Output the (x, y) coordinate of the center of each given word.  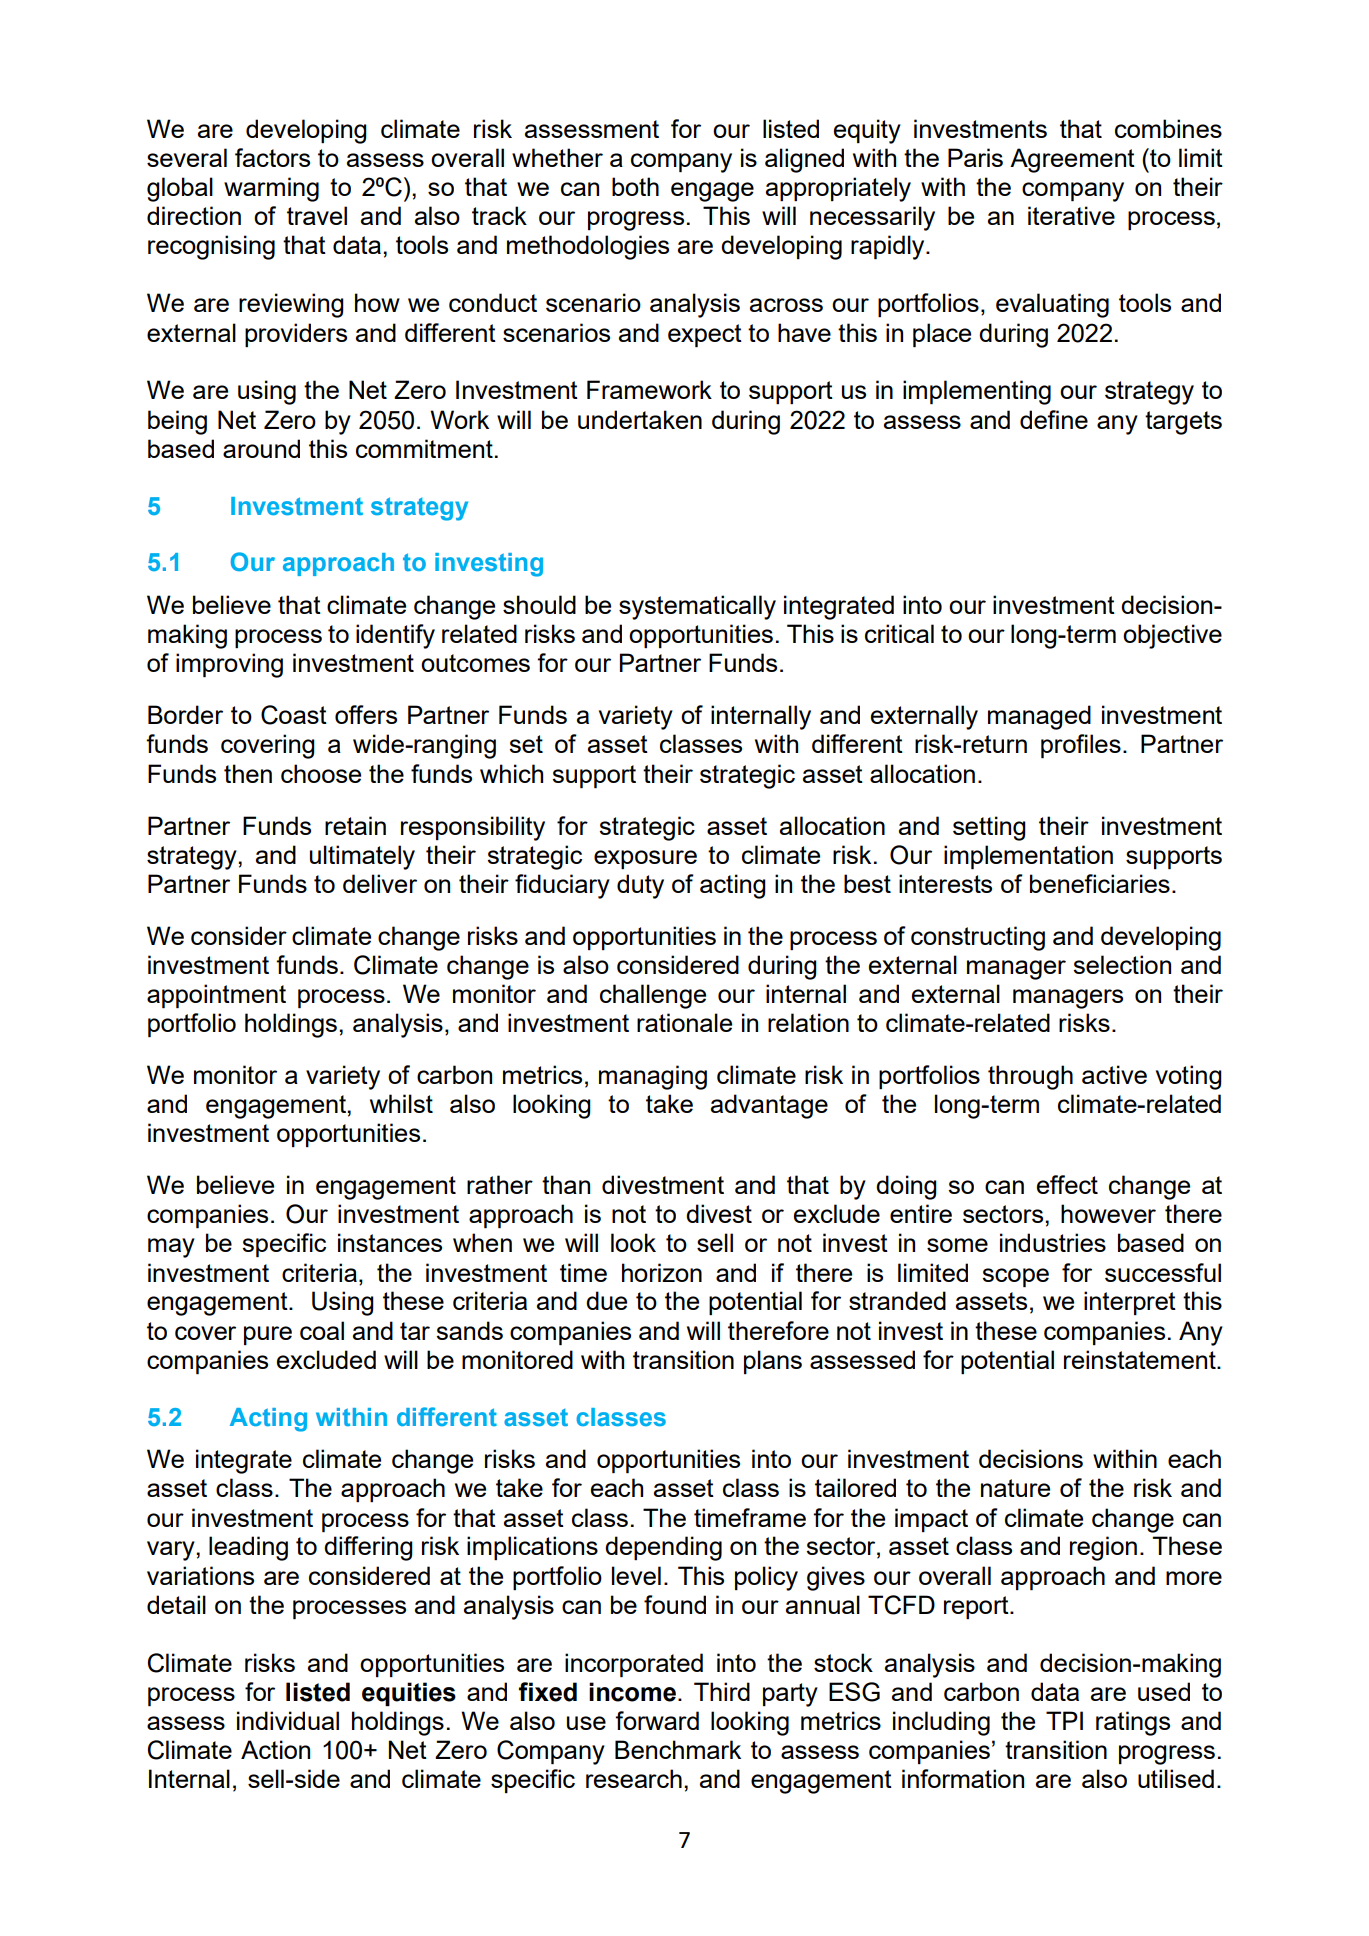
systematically (697, 607)
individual (288, 1720)
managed (1039, 717)
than (566, 1184)
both (635, 186)
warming (271, 189)
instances (390, 1242)
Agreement (1072, 160)
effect (1067, 1184)
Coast (294, 715)
